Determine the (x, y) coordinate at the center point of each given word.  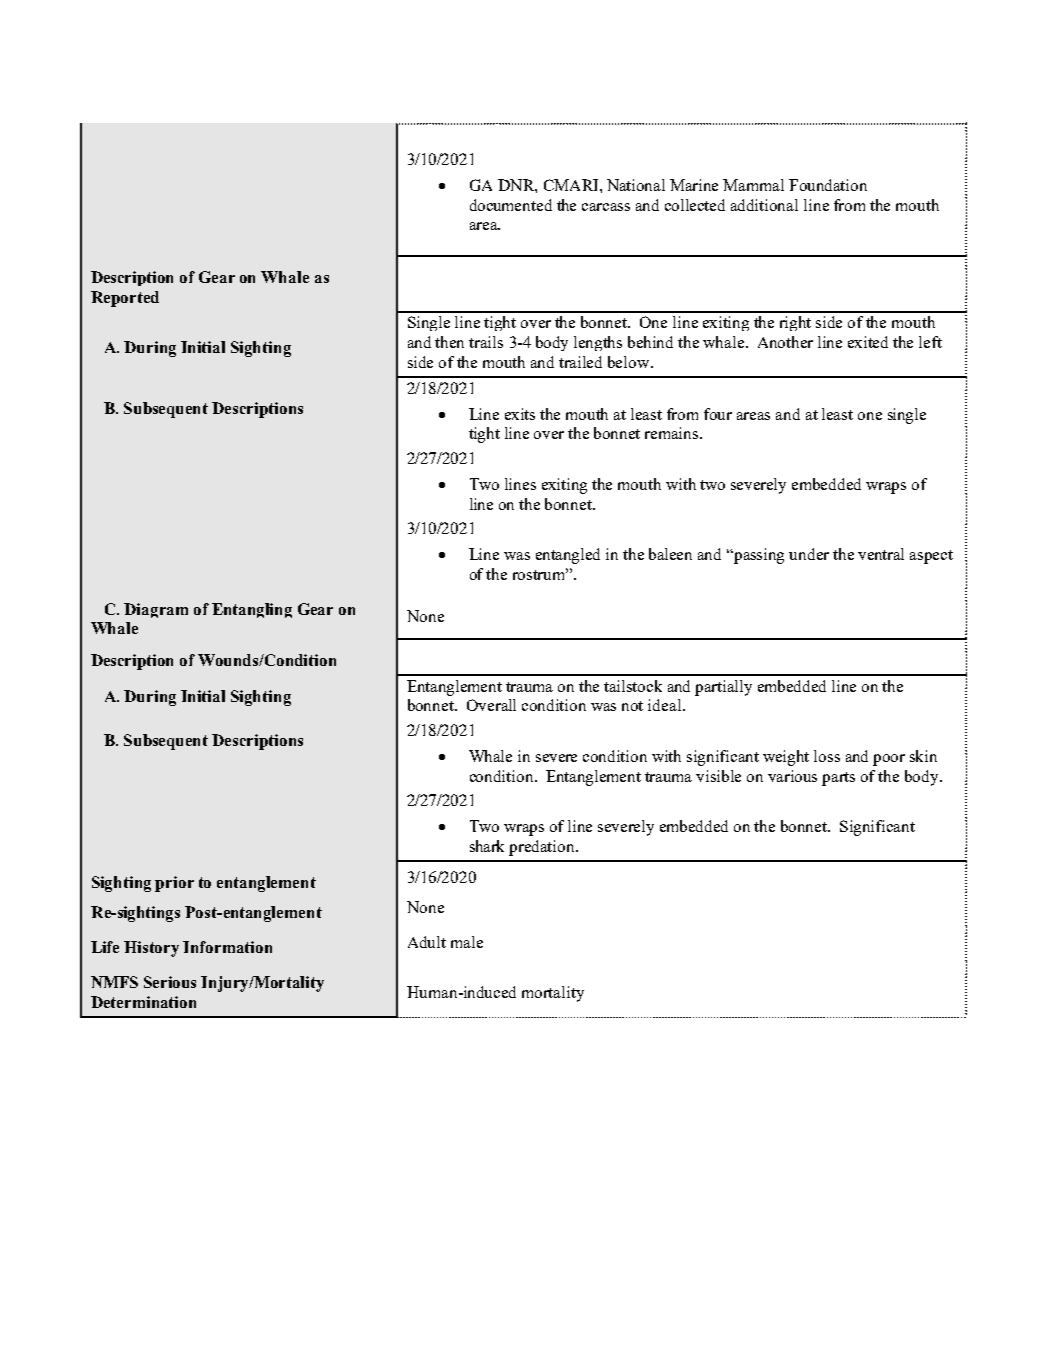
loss (827, 756)
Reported (125, 299)
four (718, 414)
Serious (170, 982)
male (467, 942)
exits (520, 414)
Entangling (252, 610)
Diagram (156, 610)
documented (511, 205)
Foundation (828, 185)
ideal (666, 705)
